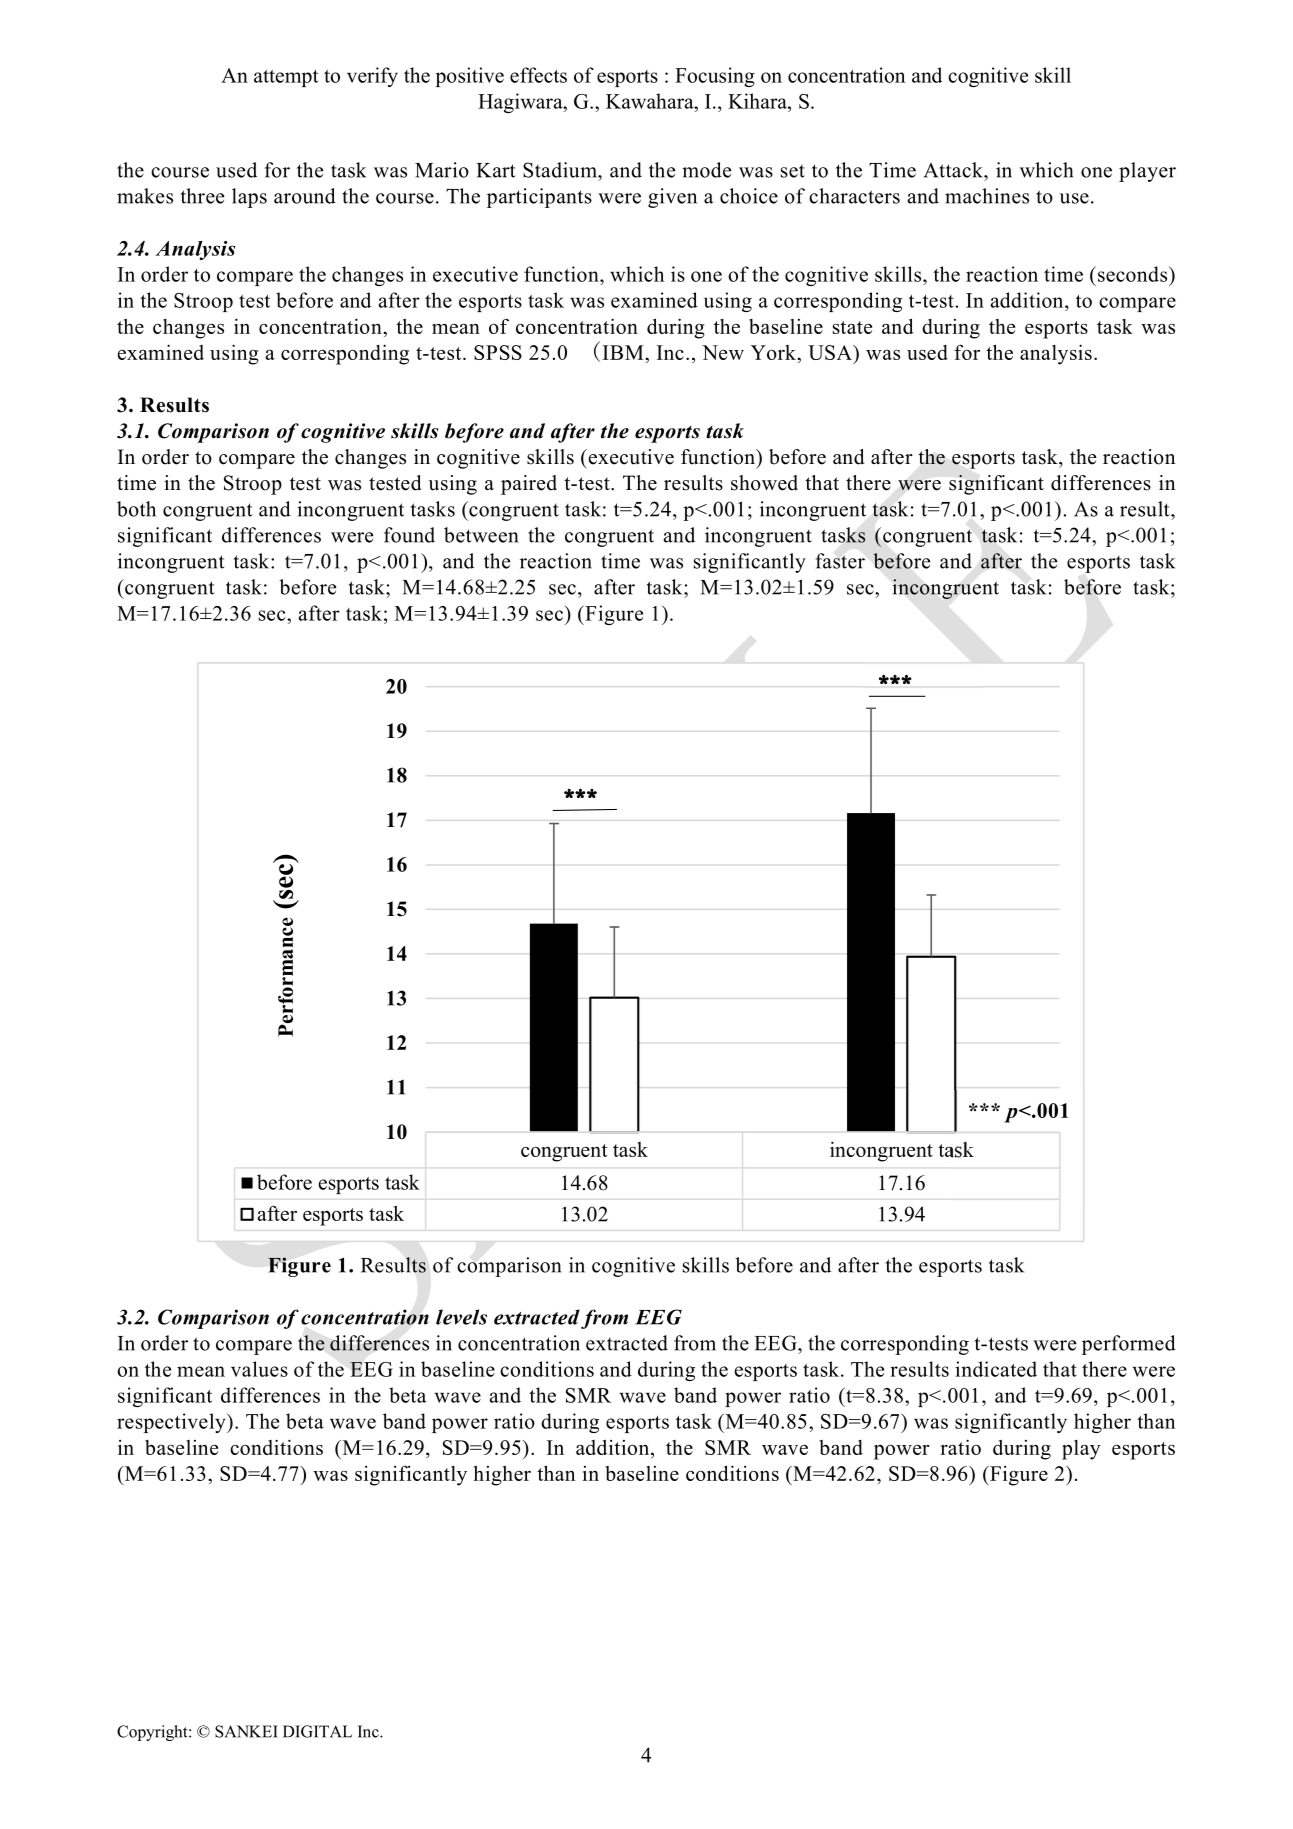 This screenshot has height=1829, width=1293. Describe the element at coordinates (706, 170) in the screenshot. I see `mode` at that location.
